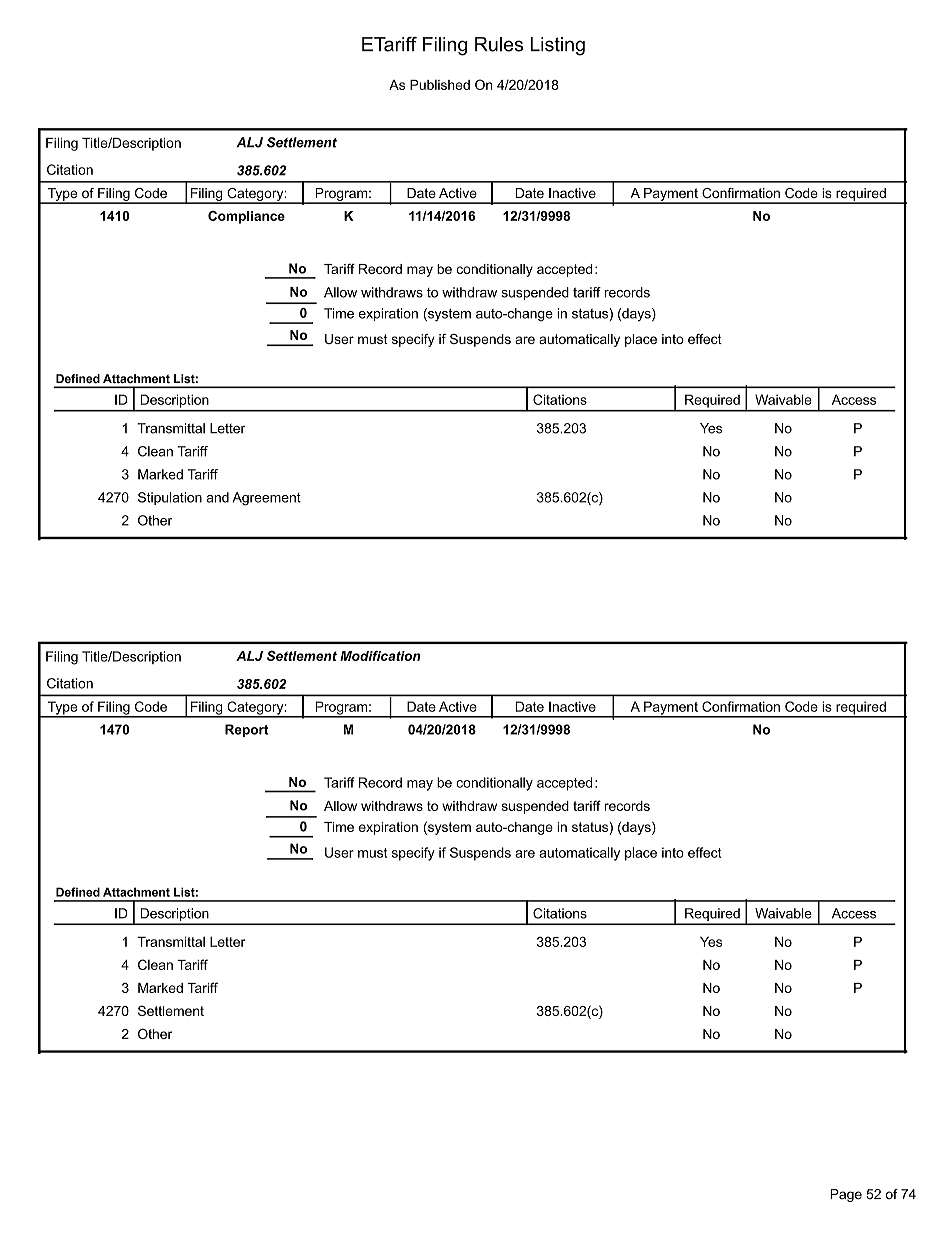 The image size is (952, 1233). What do you see at coordinates (246, 730) in the image?
I see `Report` at bounding box center [246, 730].
